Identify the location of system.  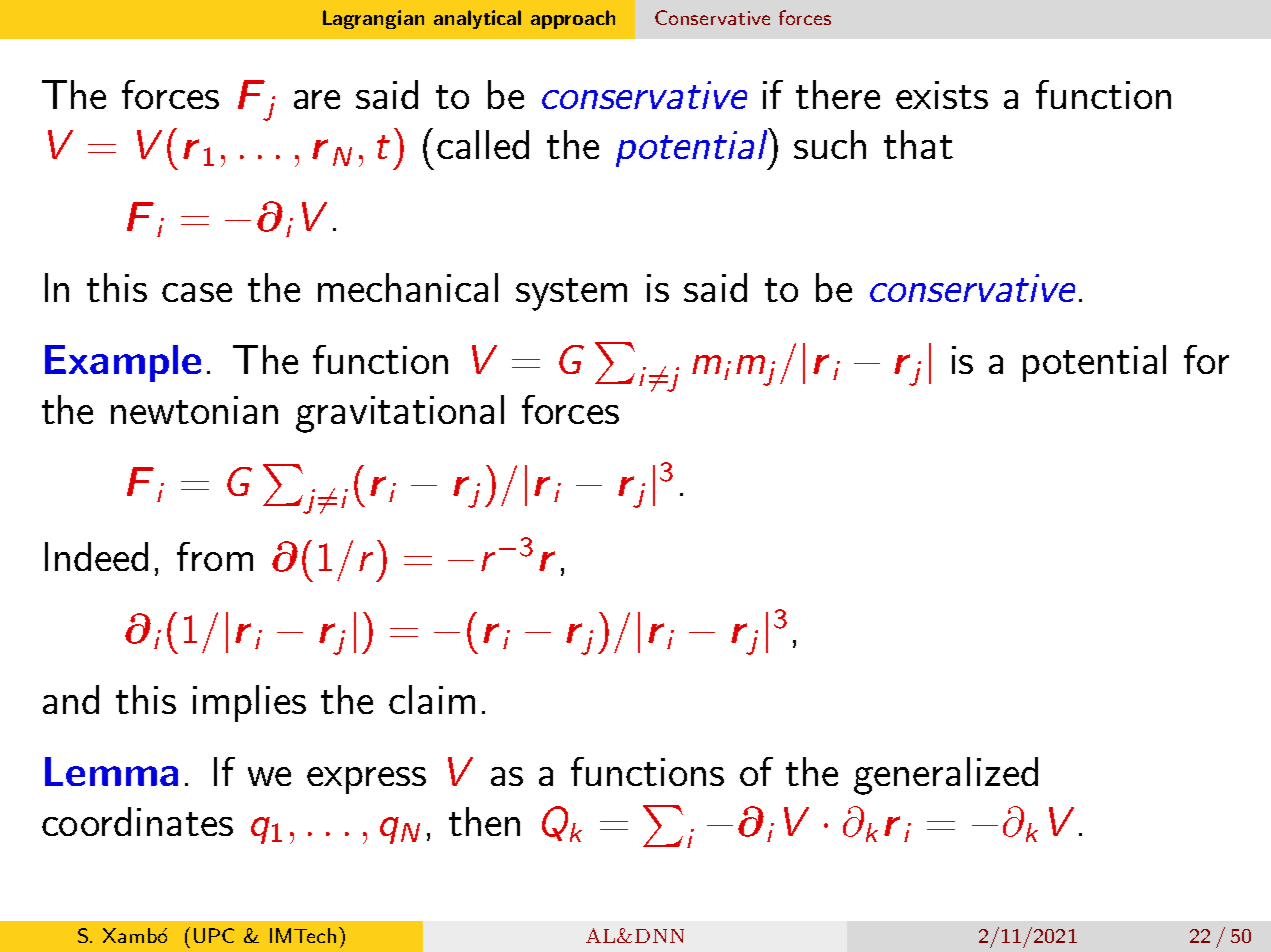
(571, 294).
